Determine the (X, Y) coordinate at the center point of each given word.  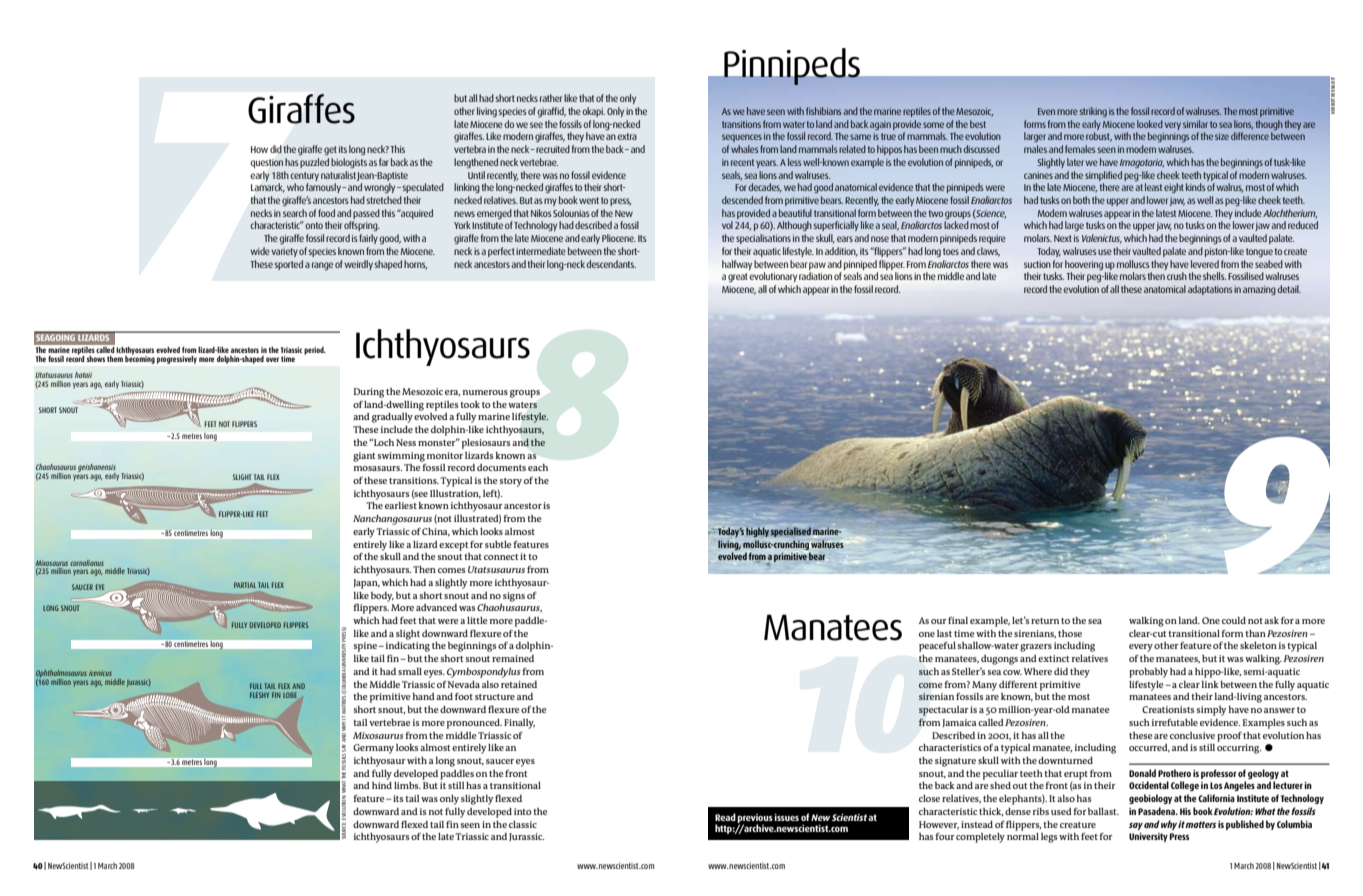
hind (382, 785)
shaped (388, 265)
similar (1195, 124)
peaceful (937, 647)
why (1170, 825)
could (1234, 620)
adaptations (1210, 290)
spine (366, 647)
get (330, 151)
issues (786, 817)
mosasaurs (378, 468)
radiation (815, 276)
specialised (791, 532)
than (1255, 633)
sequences (742, 138)
